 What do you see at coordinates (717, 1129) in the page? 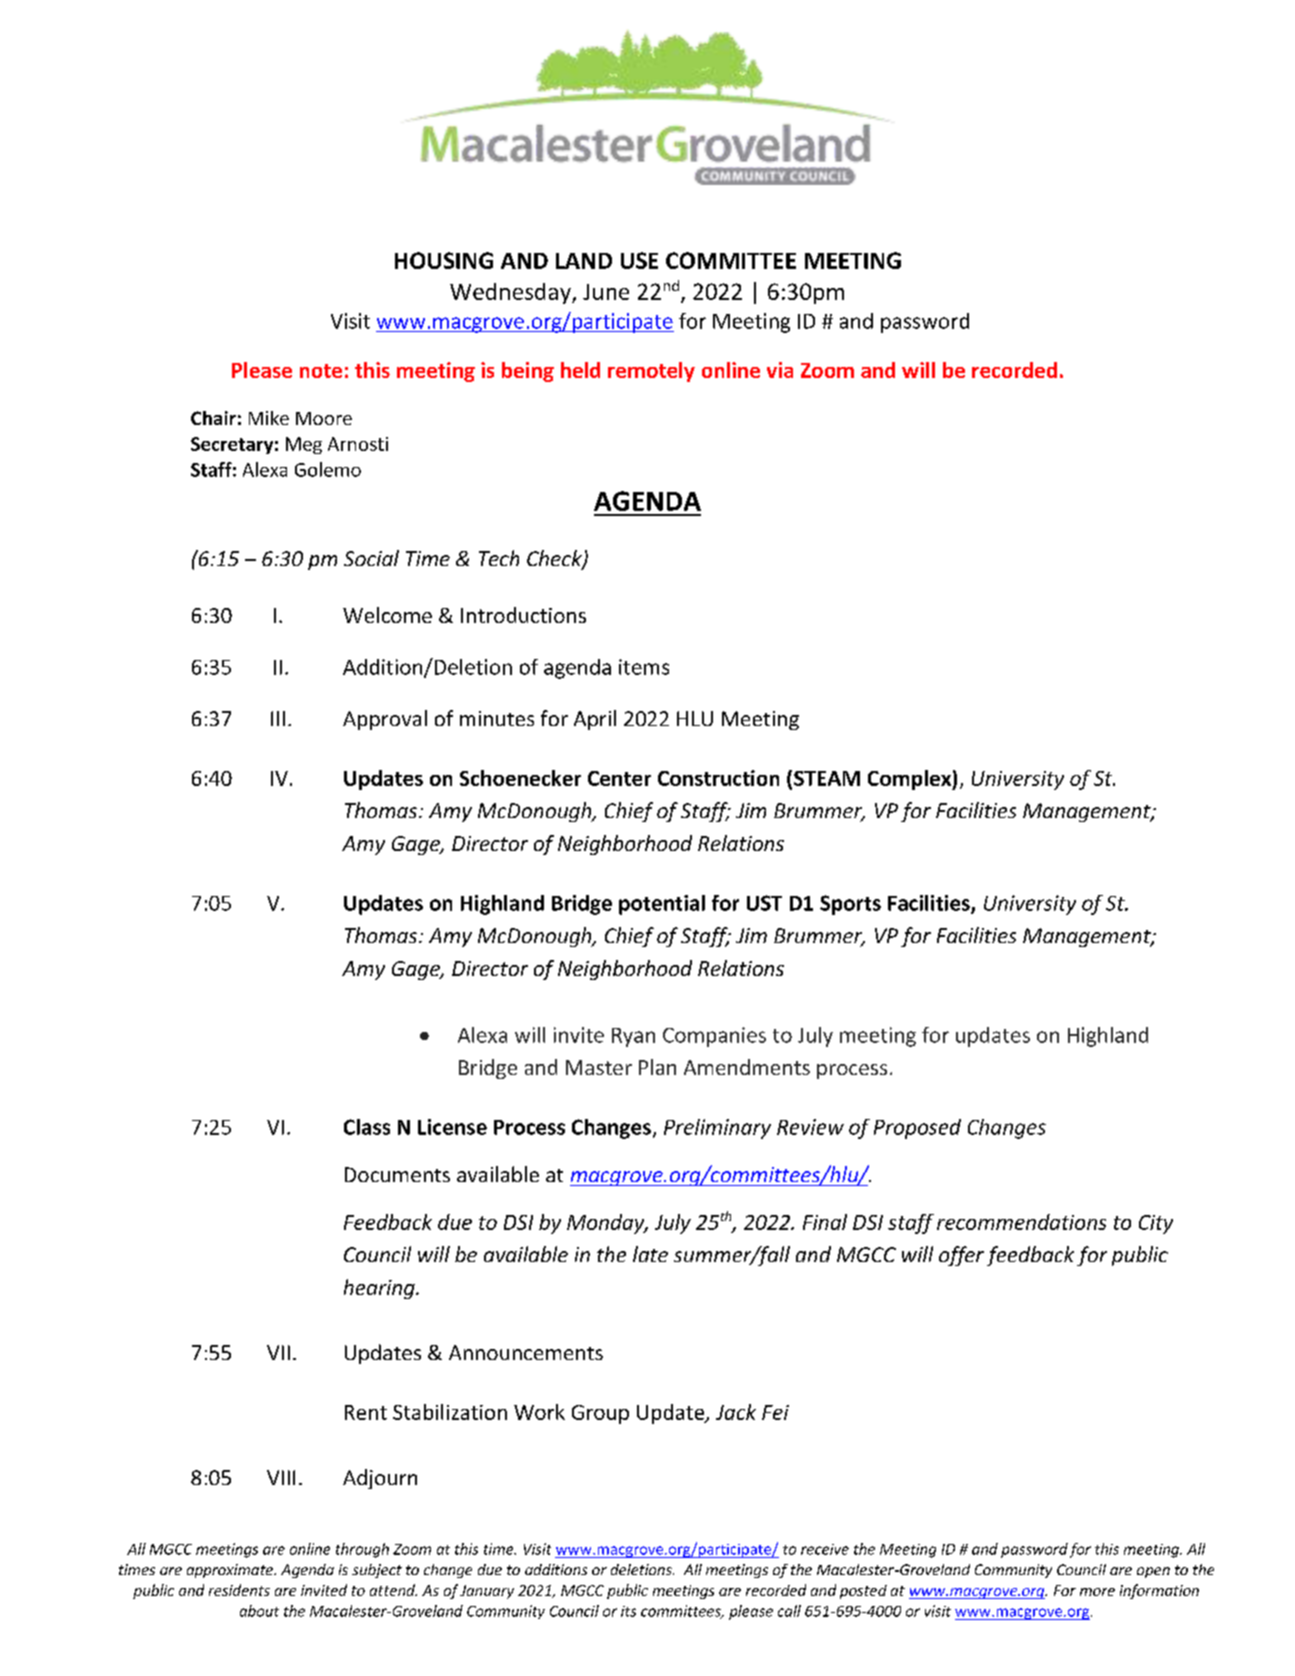
I see `Preliminary` at bounding box center [717, 1129].
